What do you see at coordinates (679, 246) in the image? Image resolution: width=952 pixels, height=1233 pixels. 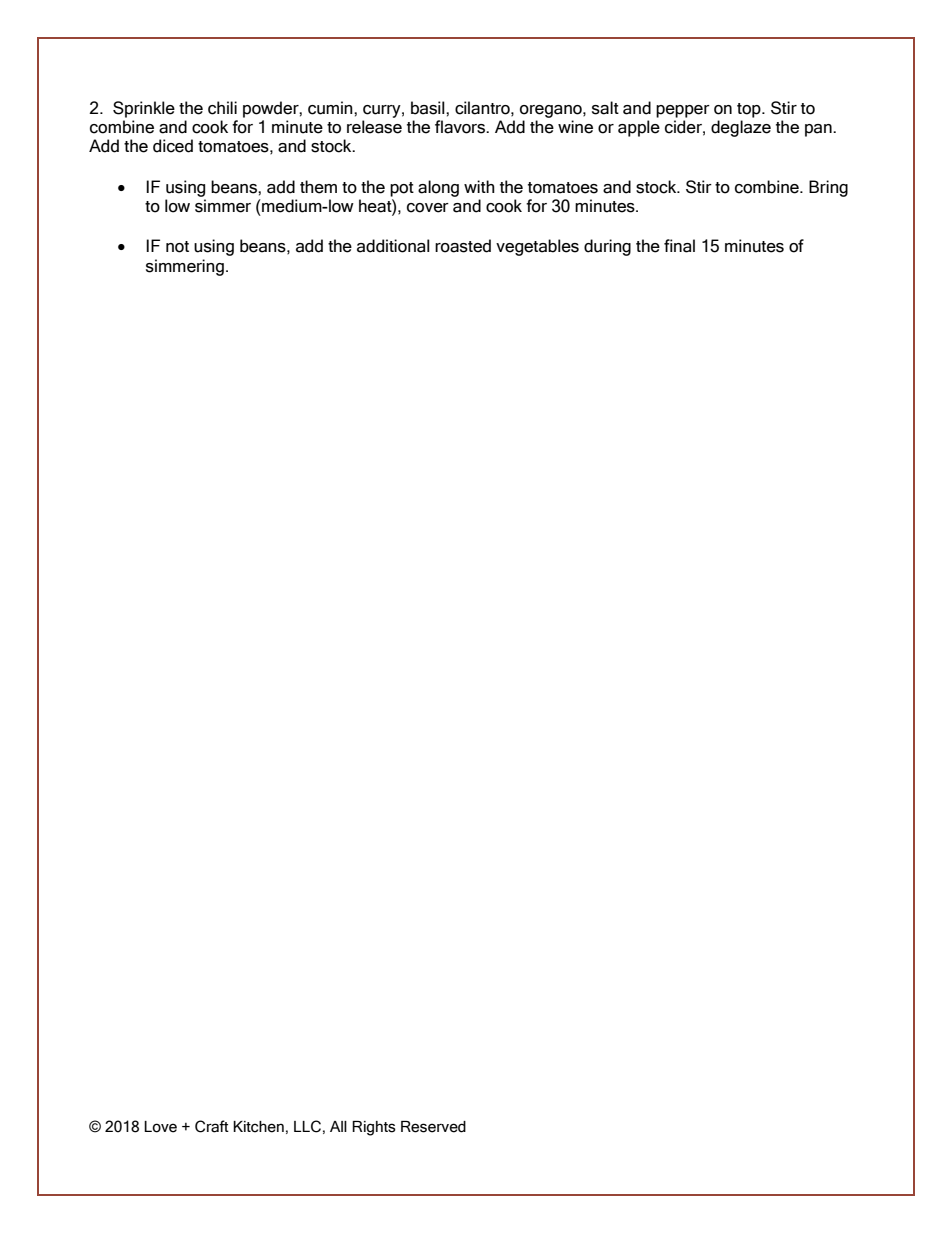 I see `final` at bounding box center [679, 246].
